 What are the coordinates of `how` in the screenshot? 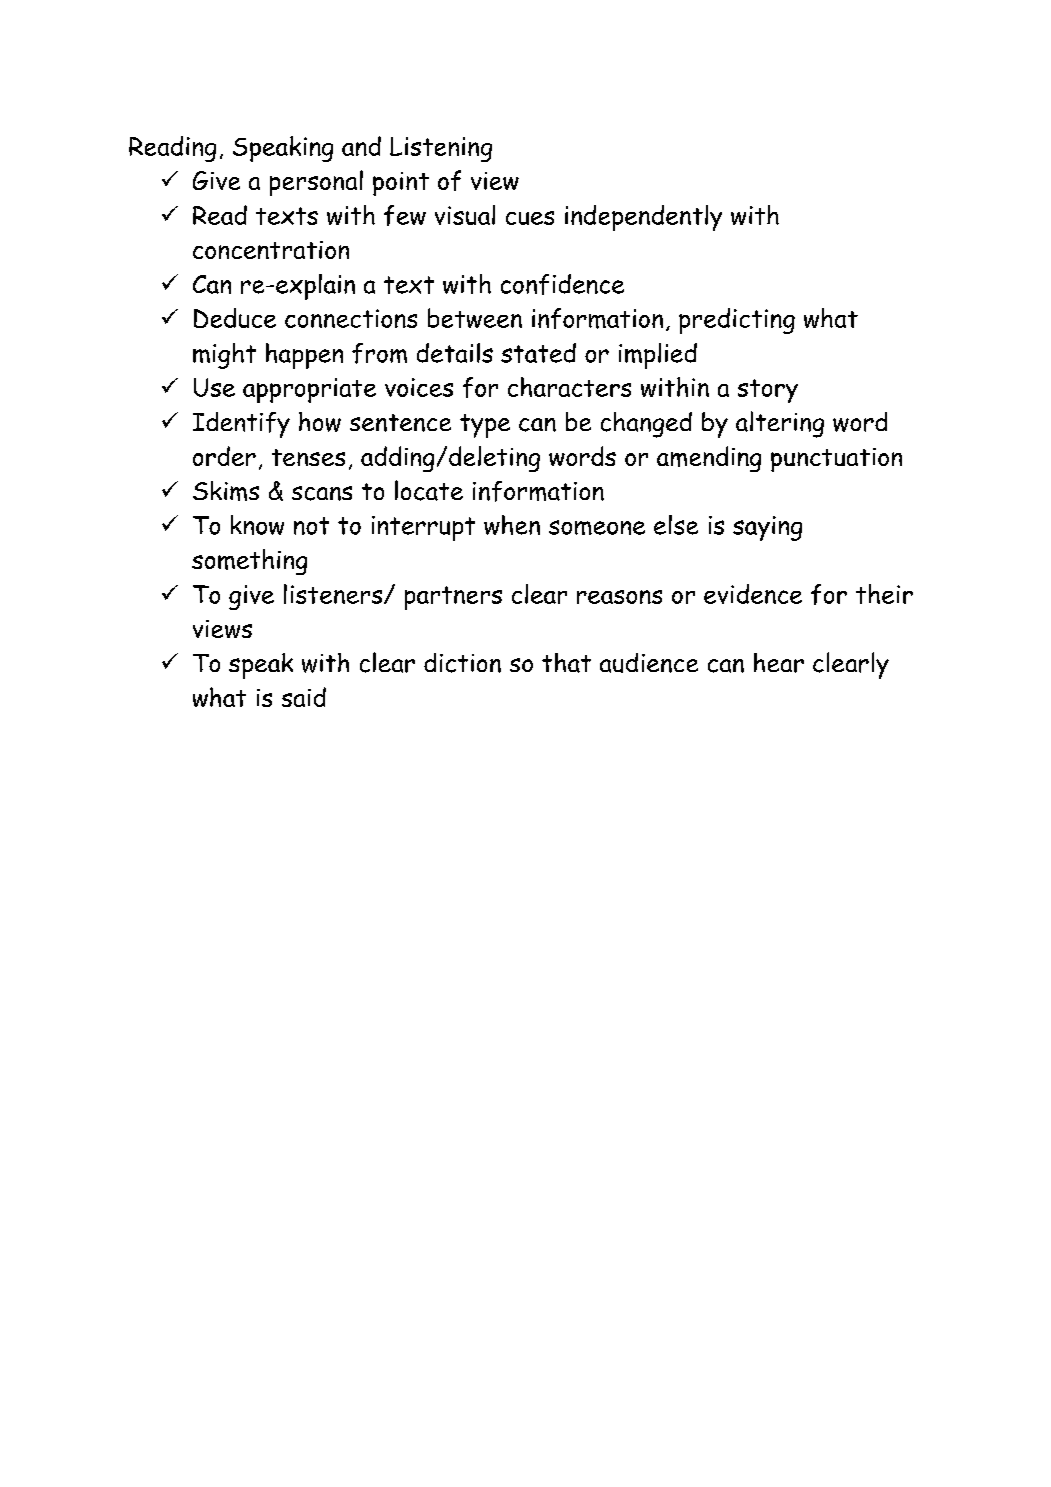 It's located at (320, 422).
